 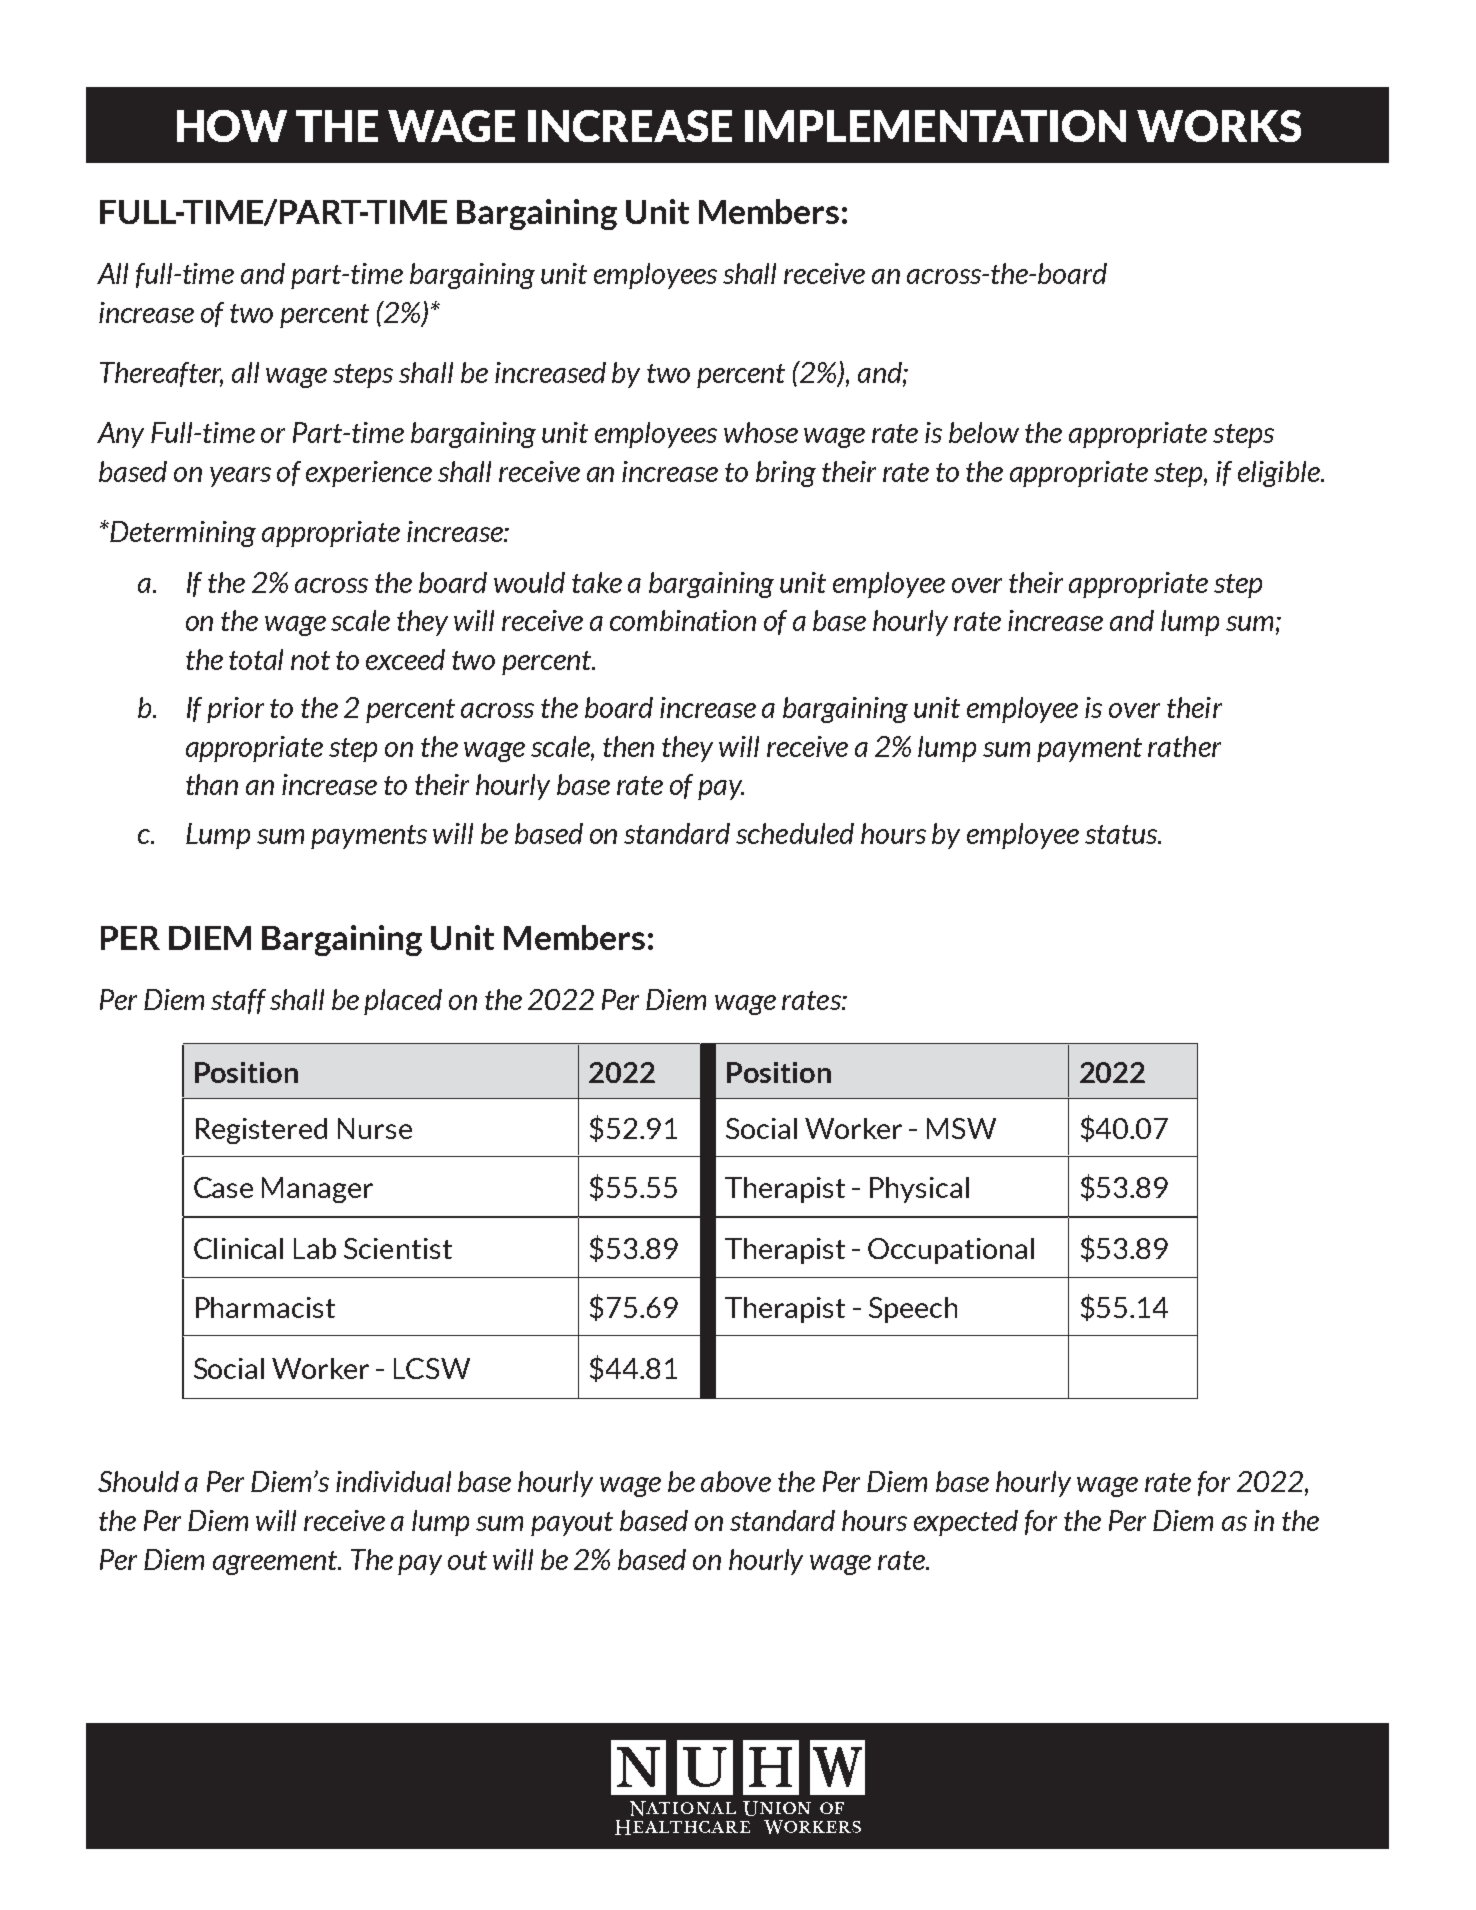 What do you see at coordinates (1184, 746) in the screenshot?
I see `rather` at bounding box center [1184, 746].
